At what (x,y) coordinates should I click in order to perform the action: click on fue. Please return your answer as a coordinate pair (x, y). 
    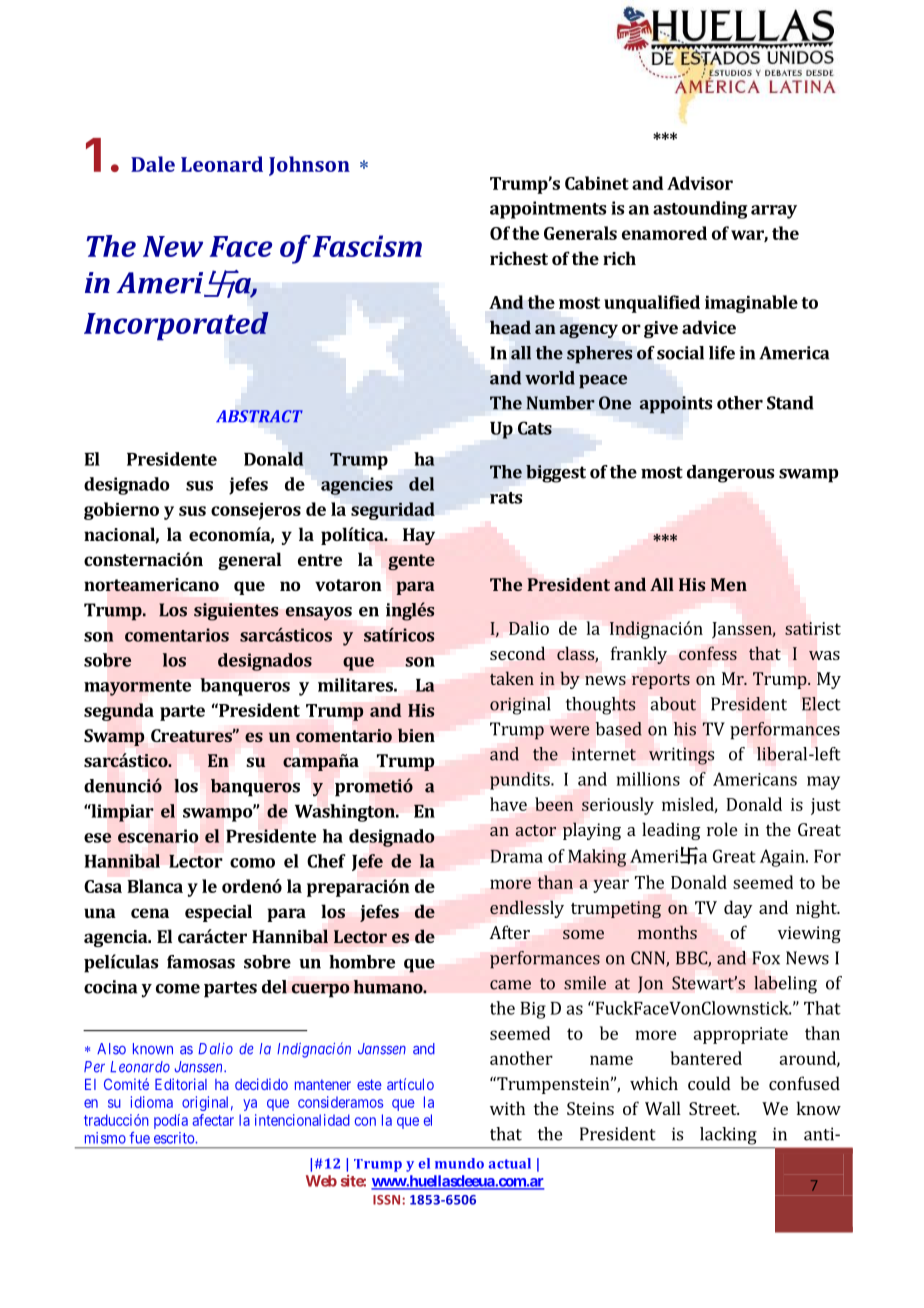
    Looking at the image, I should click on (139, 1138).
